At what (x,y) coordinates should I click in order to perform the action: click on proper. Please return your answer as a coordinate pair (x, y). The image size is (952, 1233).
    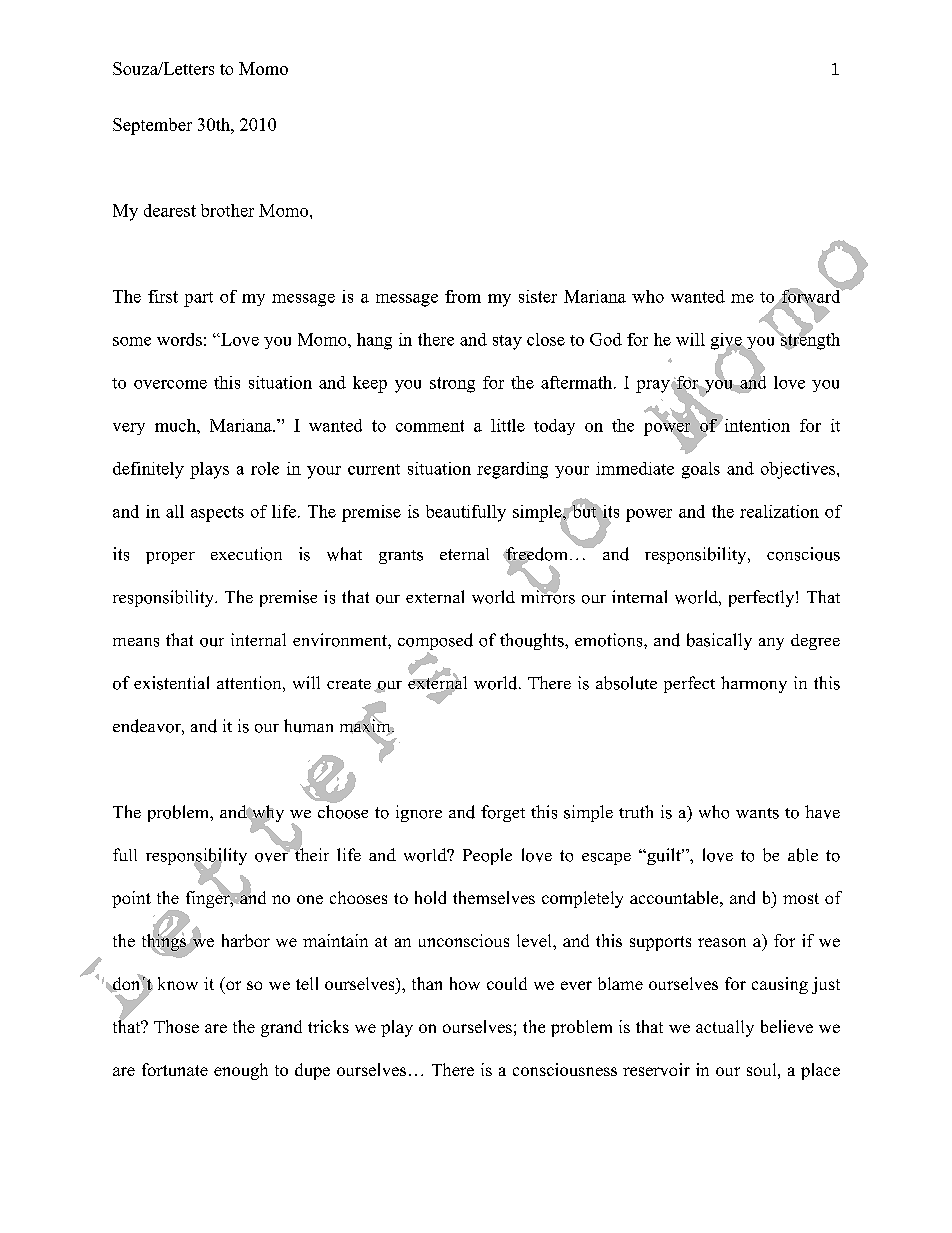
    Looking at the image, I should click on (170, 558).
